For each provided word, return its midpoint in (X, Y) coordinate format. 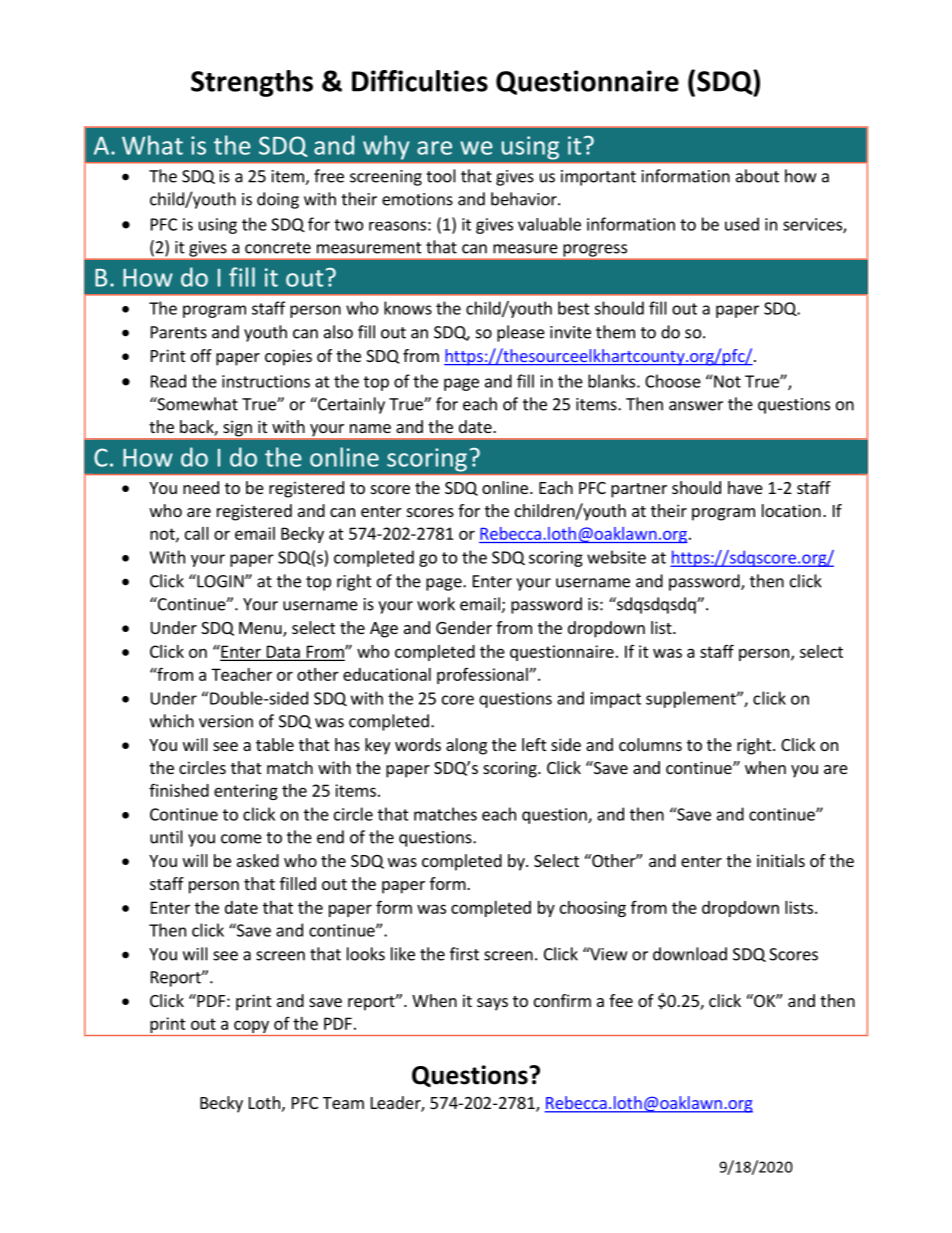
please (521, 333)
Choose (673, 381)
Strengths (252, 83)
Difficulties (420, 81)
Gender (464, 627)
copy (251, 1027)
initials (781, 860)
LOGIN (220, 581)
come (241, 839)
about (757, 176)
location (791, 510)
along (466, 746)
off (201, 355)
